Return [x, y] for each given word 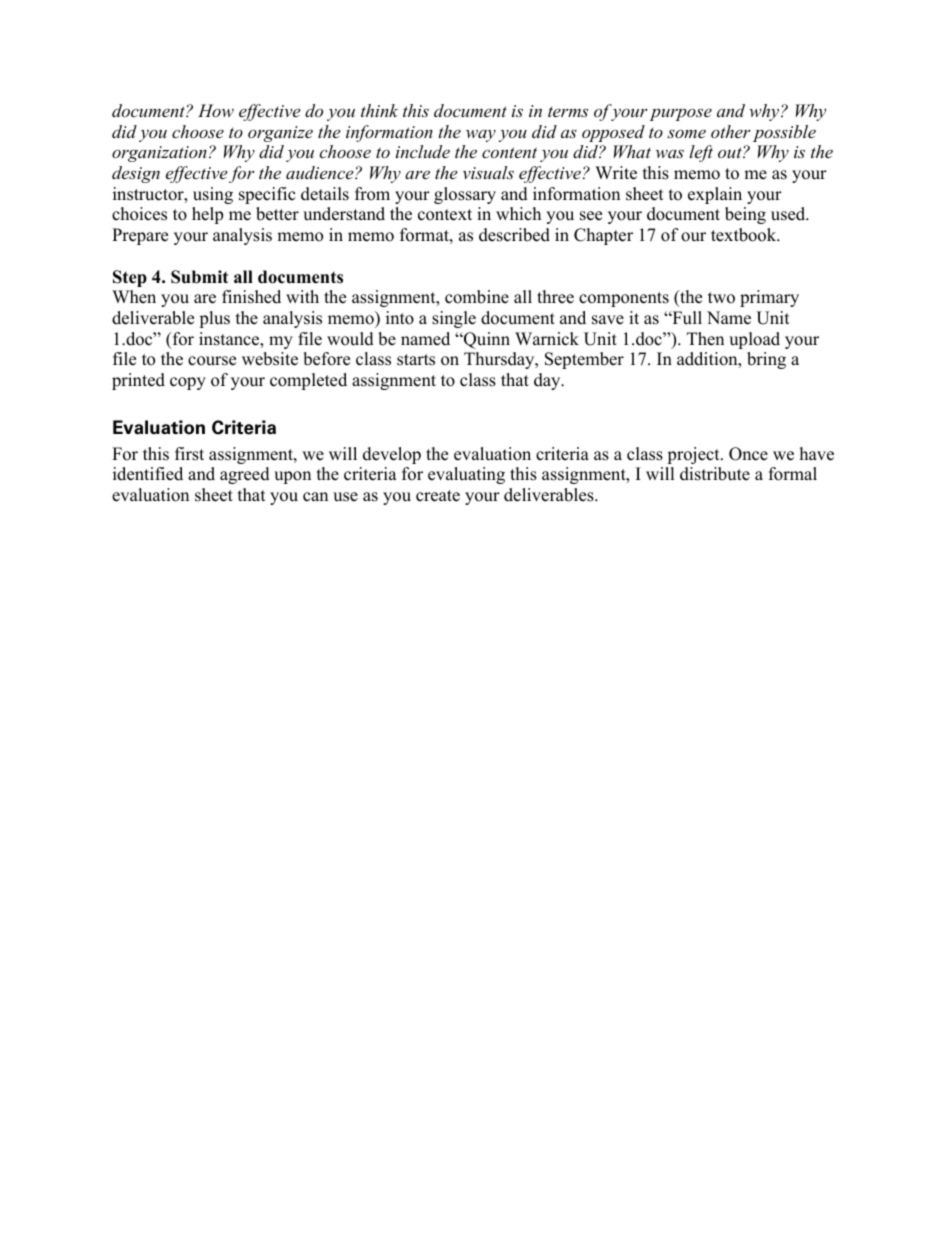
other [731, 131]
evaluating [466, 475]
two [721, 298]
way [481, 135]
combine [477, 297]
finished [251, 297]
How [216, 110]
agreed [245, 475]
